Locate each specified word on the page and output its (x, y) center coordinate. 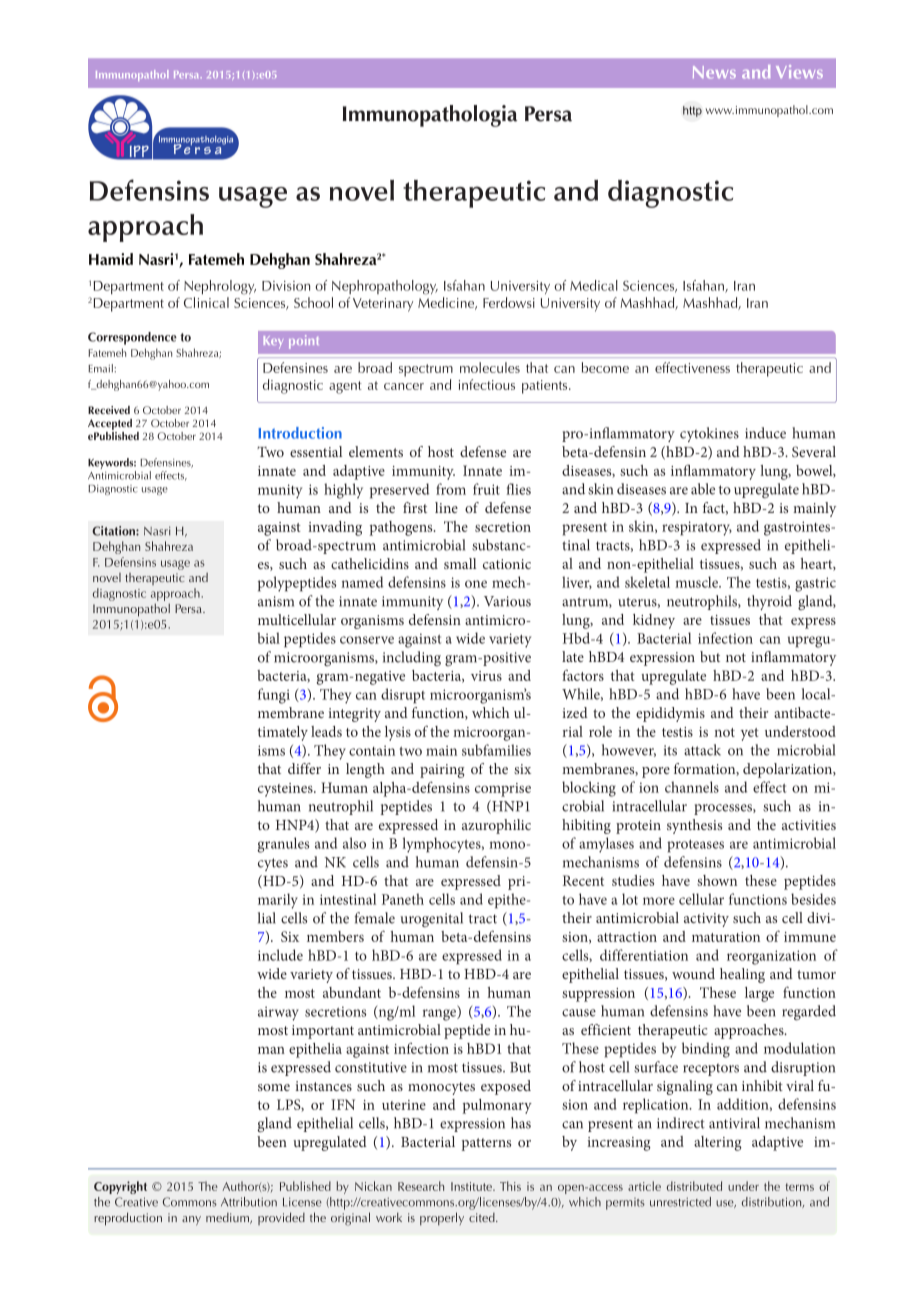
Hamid (111, 259)
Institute (473, 1186)
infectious (487, 384)
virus (486, 676)
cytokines (709, 434)
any (191, 1221)
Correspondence (132, 338)
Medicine (447, 303)
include (280, 955)
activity (706, 920)
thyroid (769, 602)
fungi (274, 696)
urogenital (432, 919)
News (714, 72)
